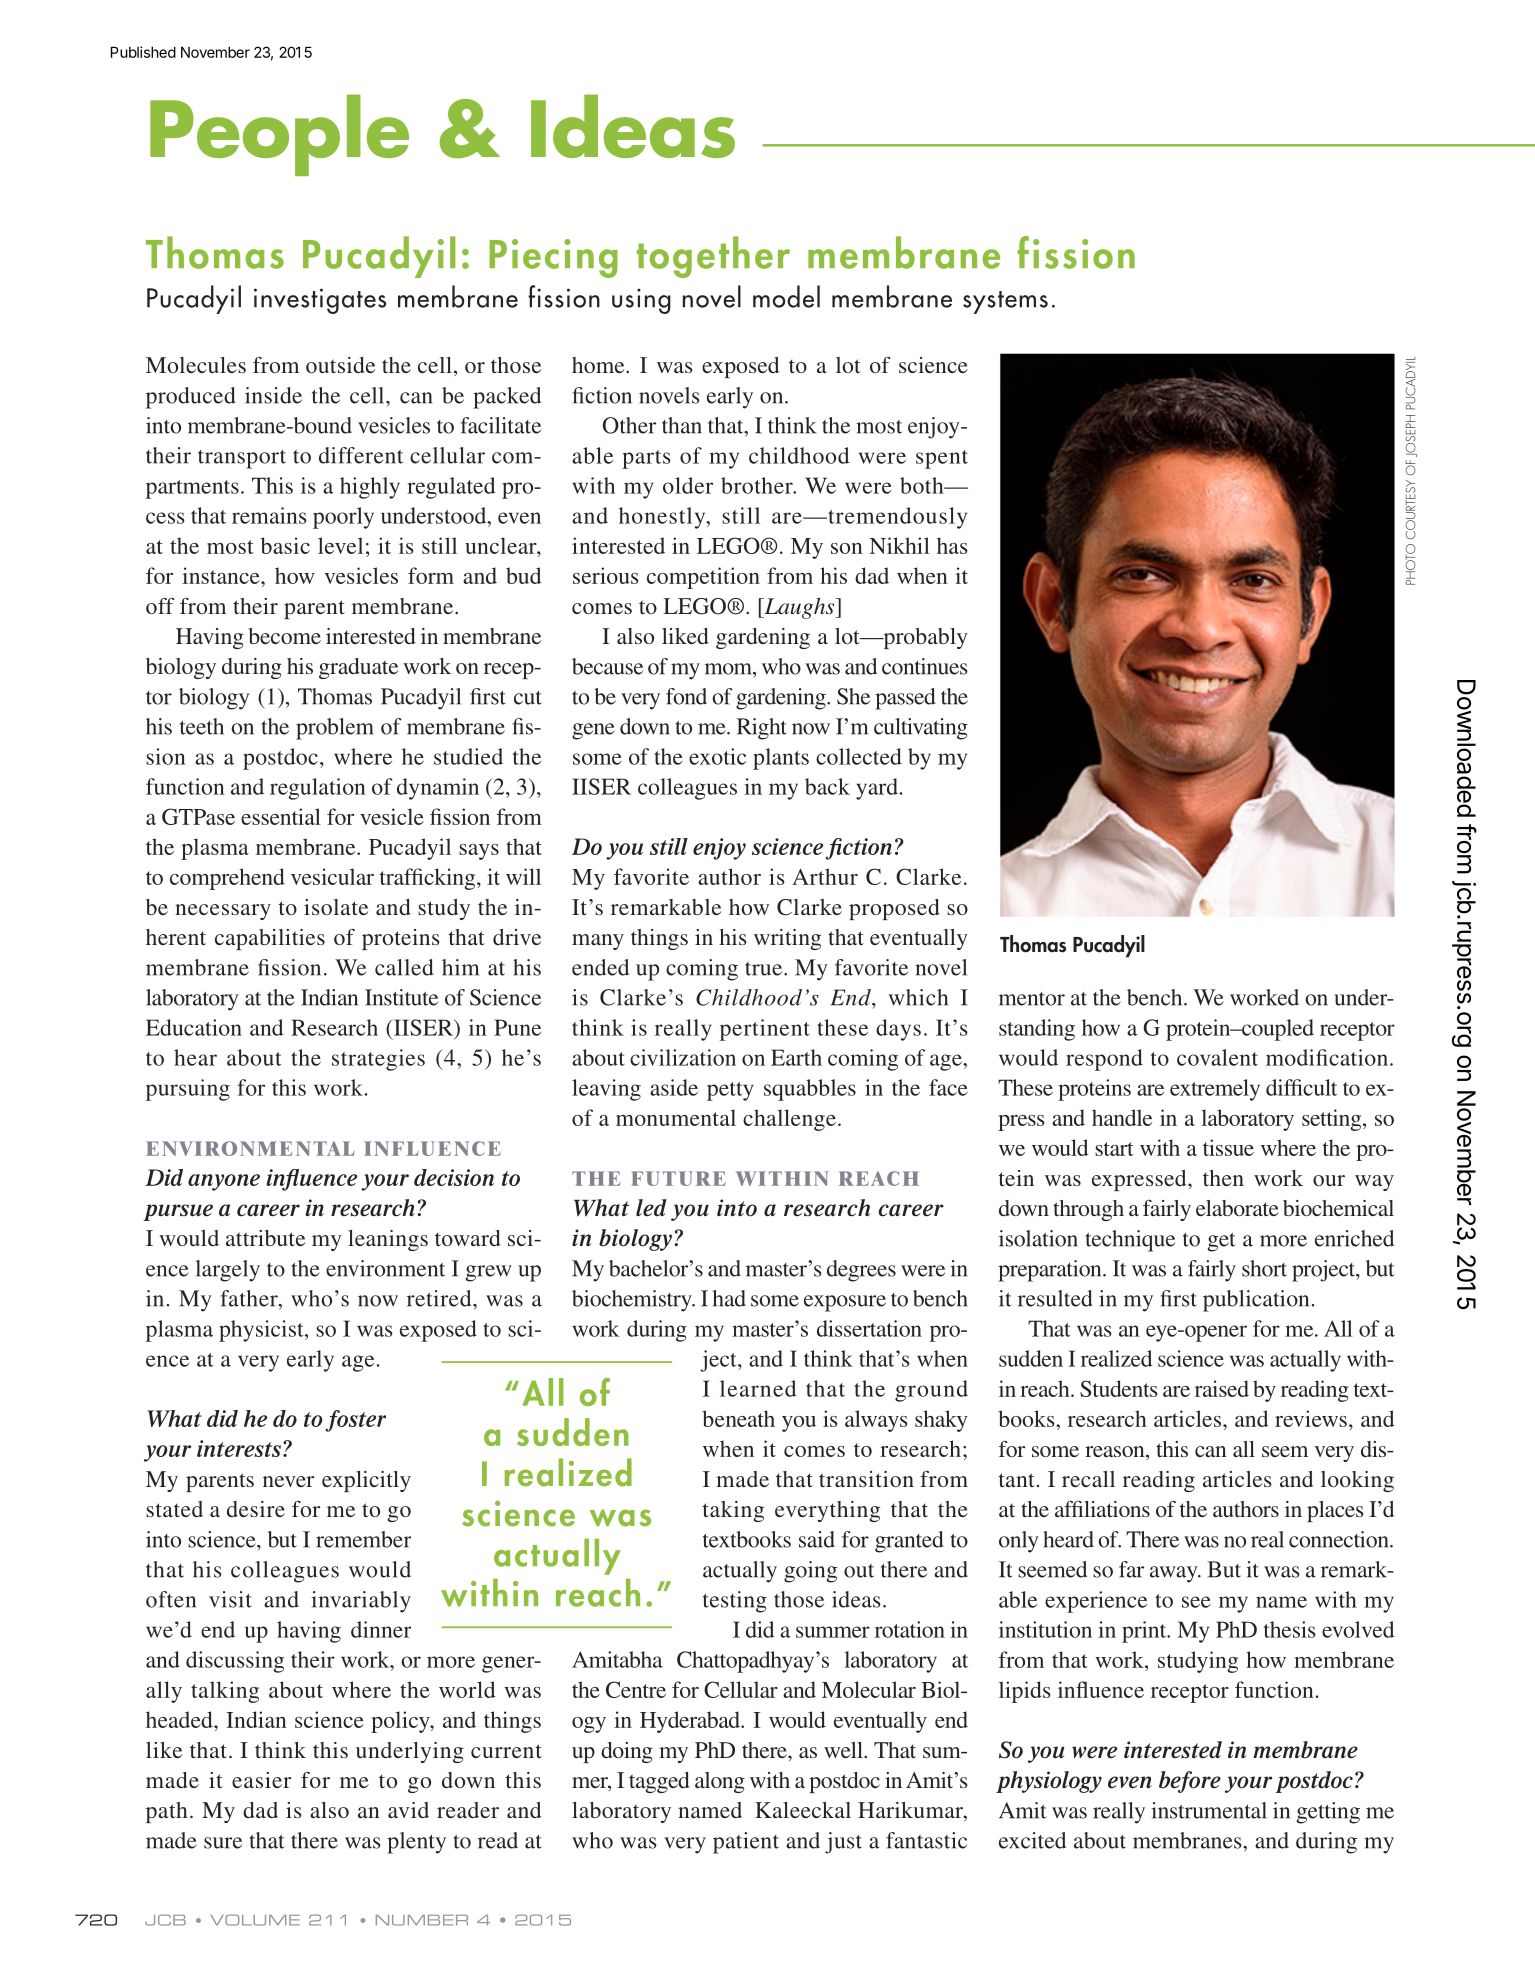 The image size is (1535, 1987). What do you see at coordinates (746, 1843) in the screenshot?
I see `patient` at bounding box center [746, 1843].
